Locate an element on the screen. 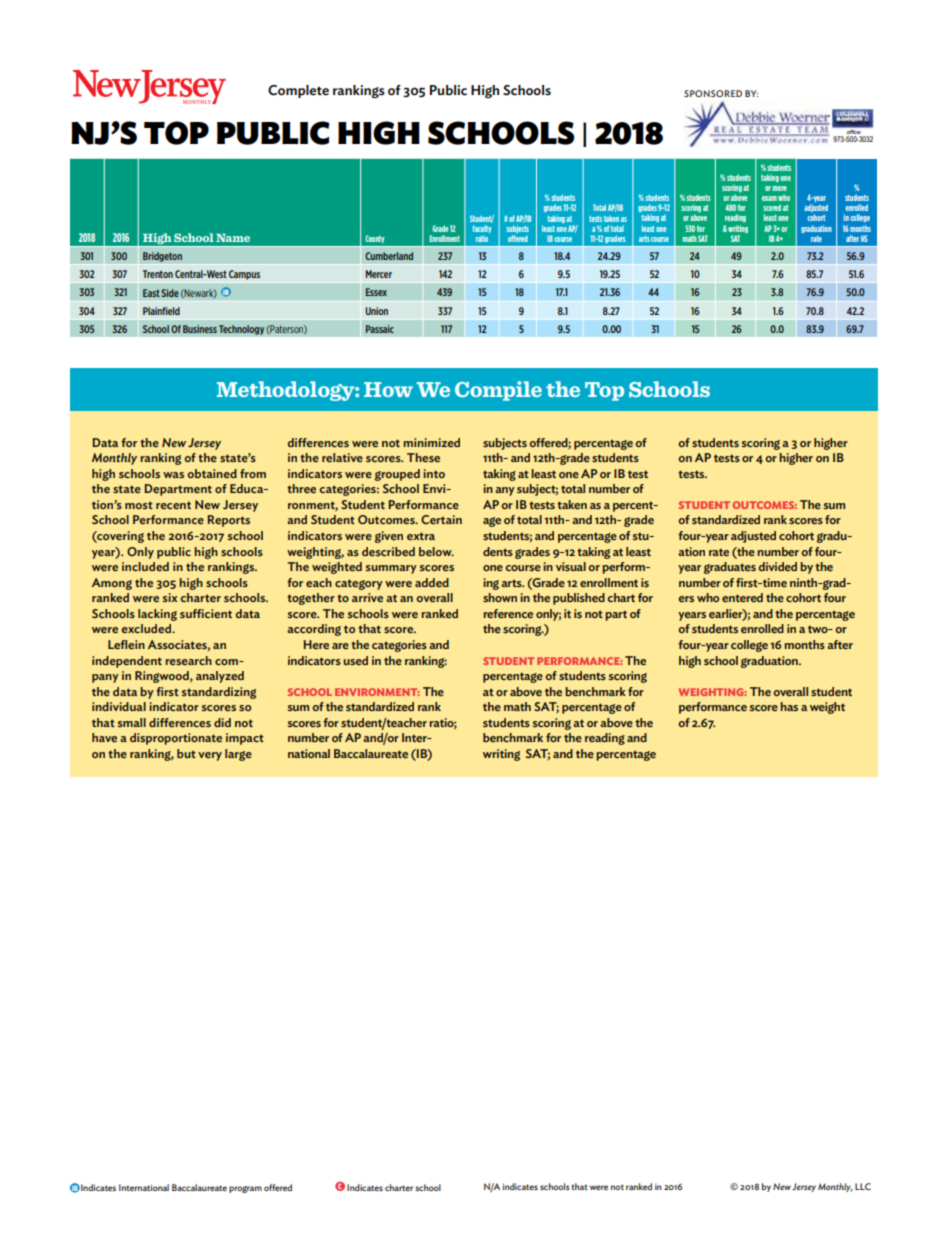 This screenshot has height=1233, width=952. Complete is located at coordinates (298, 91).
